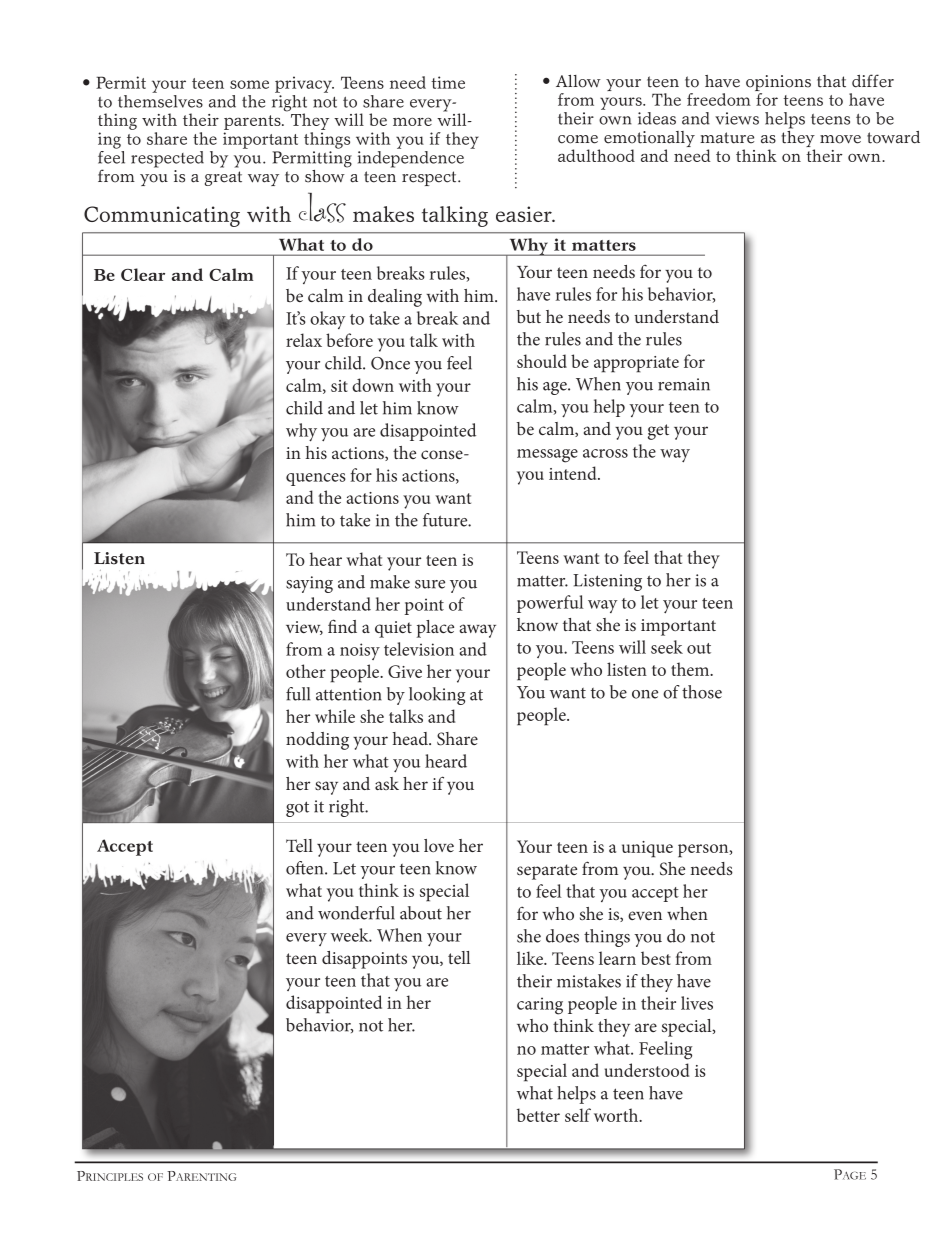 The image size is (952, 1233). What do you see at coordinates (538, 1115) in the image?
I see `better` at bounding box center [538, 1115].
